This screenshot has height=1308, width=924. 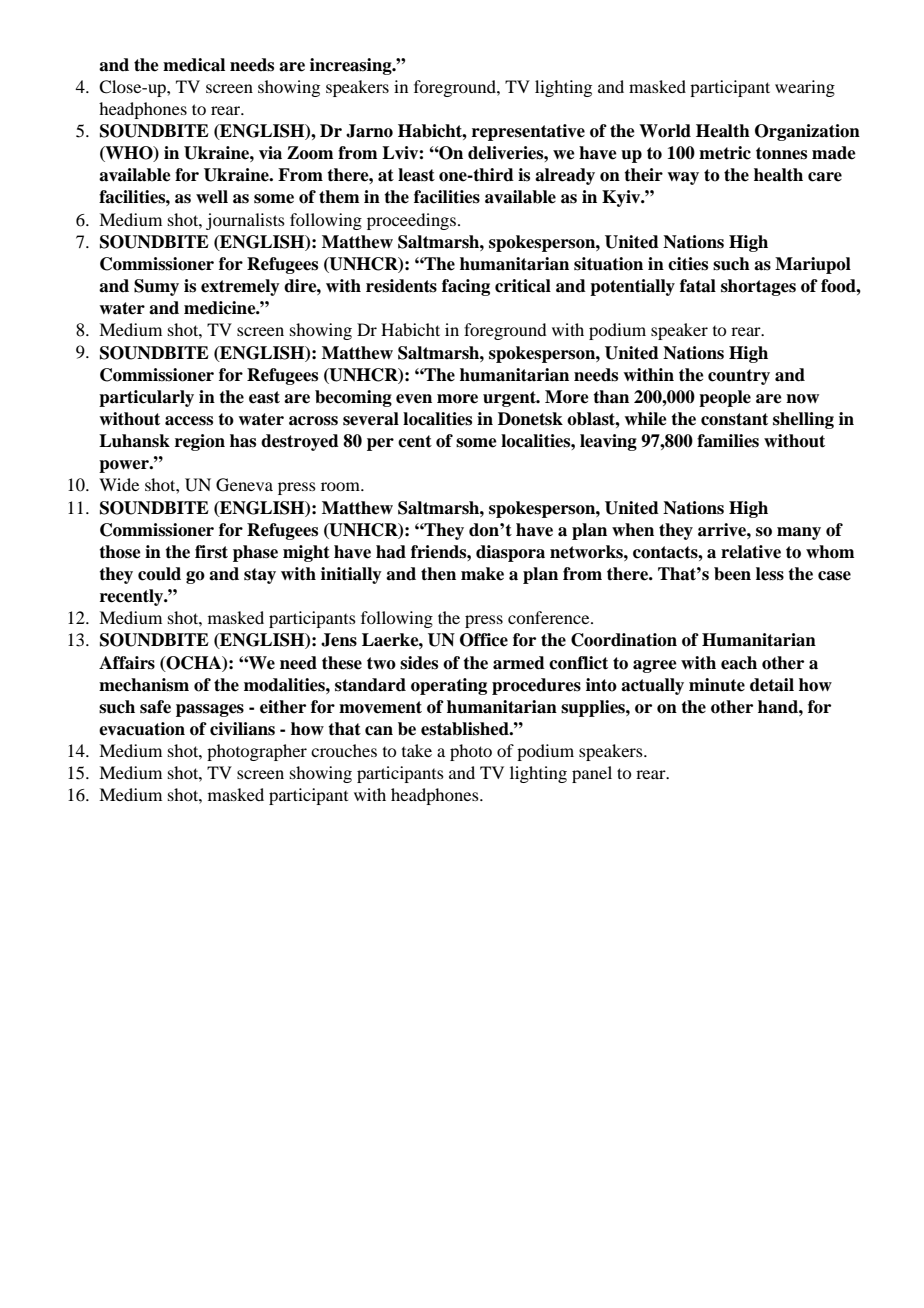 What do you see at coordinates (758, 287) in the screenshot?
I see `shortages` at bounding box center [758, 287].
